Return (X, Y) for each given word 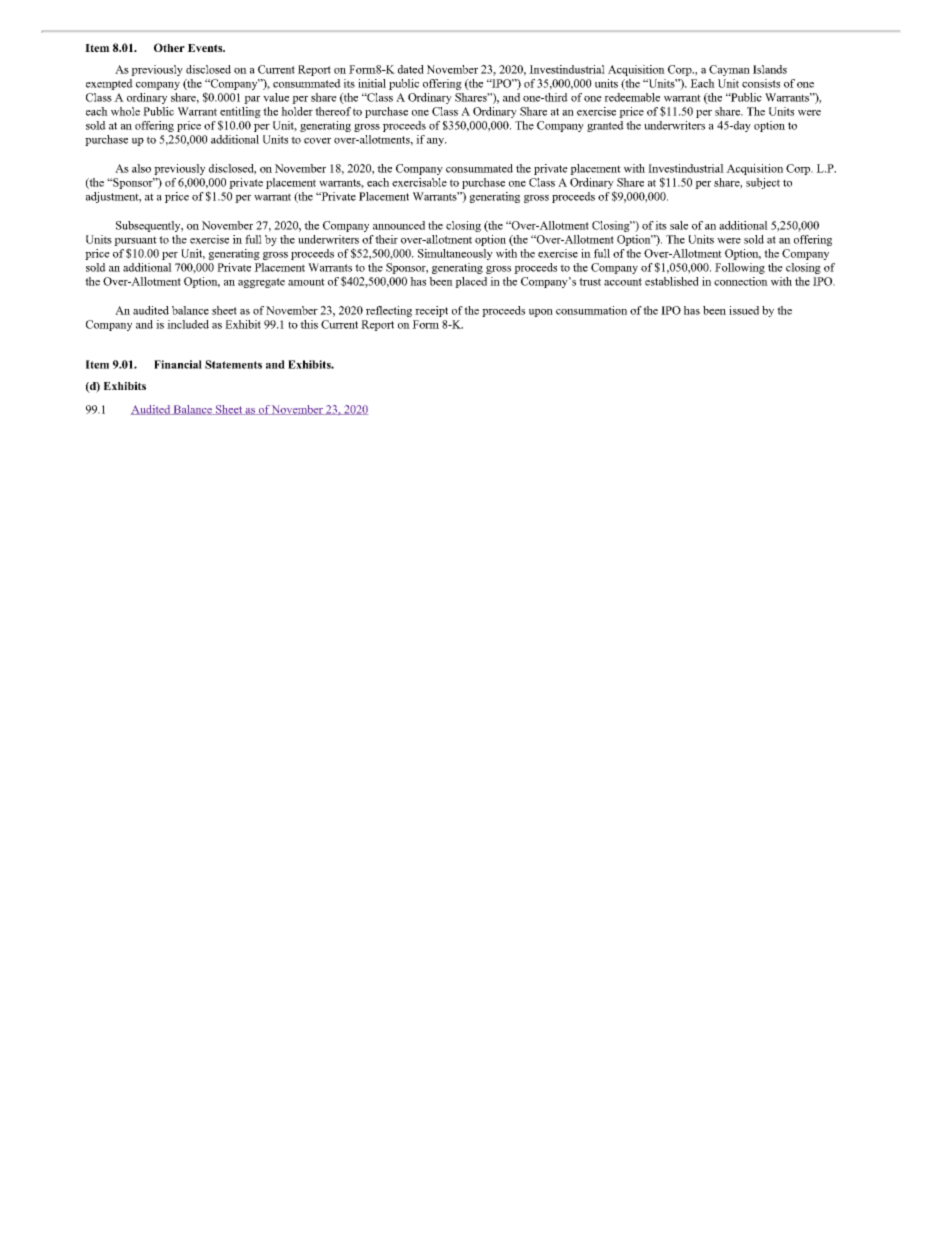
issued (744, 310)
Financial (178, 364)
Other (169, 47)
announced (399, 225)
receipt (431, 311)
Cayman (729, 70)
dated (411, 69)
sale (679, 225)
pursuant (135, 241)
